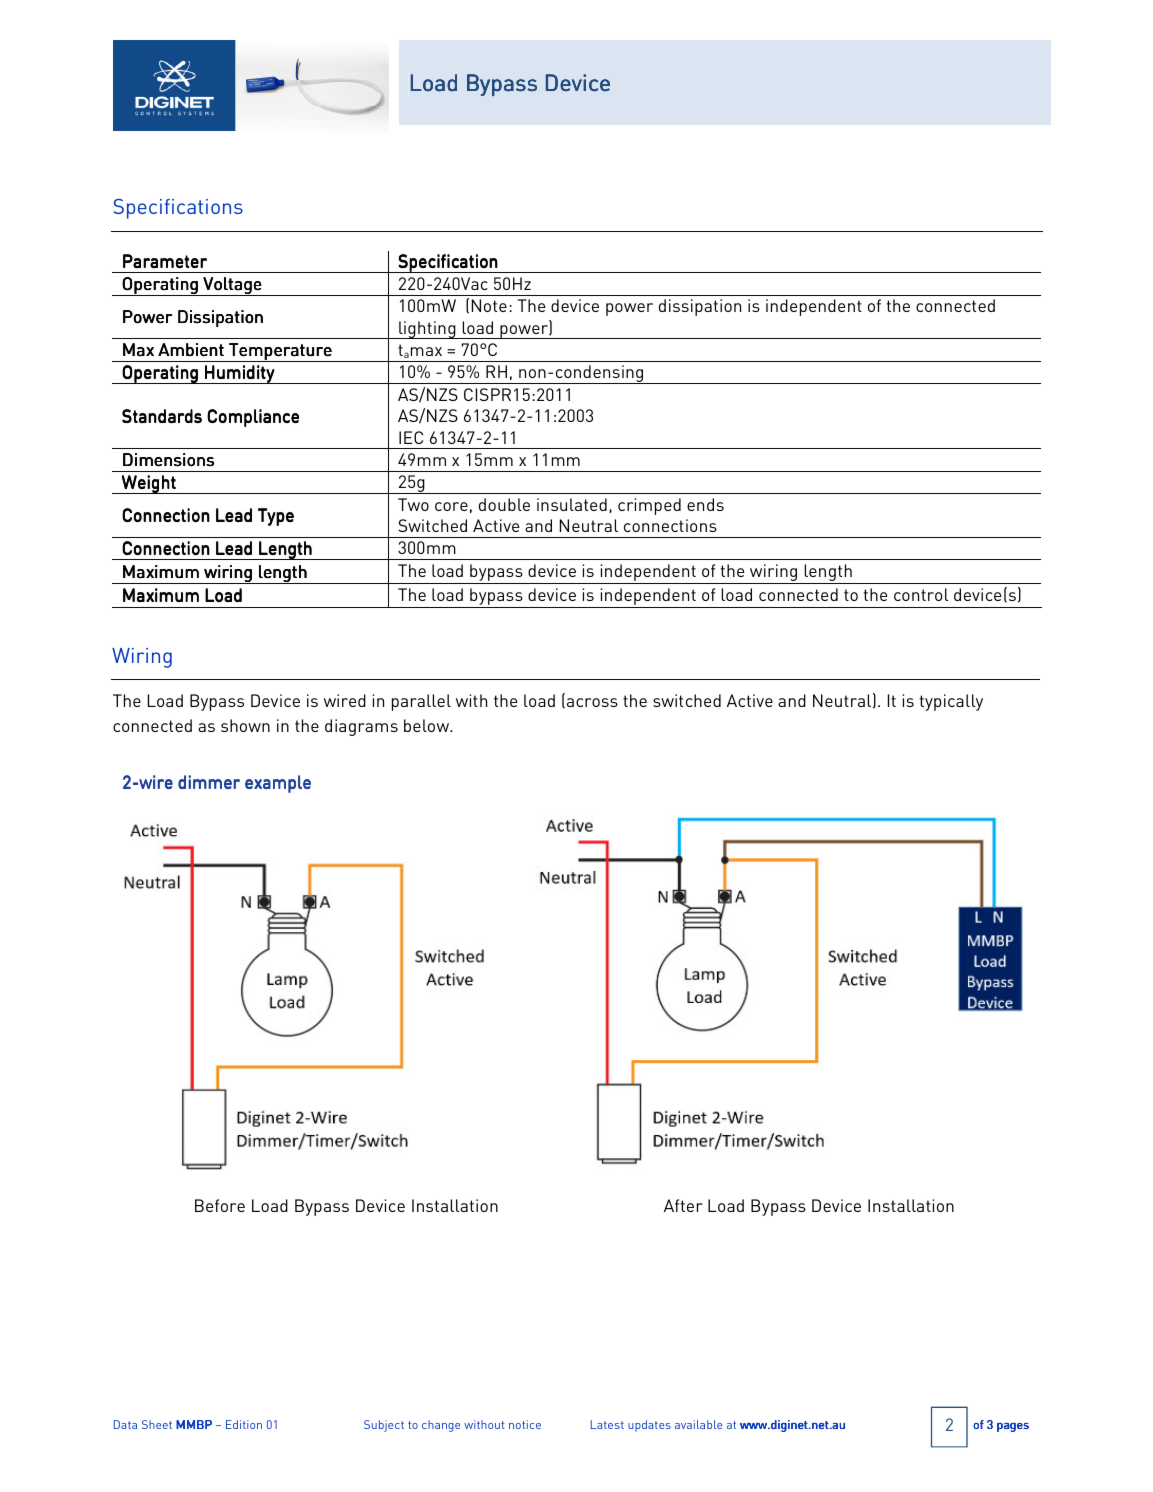 The height and width of the screenshot is (1492, 1153). What do you see at coordinates (428, 725) in the screenshot?
I see `below` at bounding box center [428, 725].
